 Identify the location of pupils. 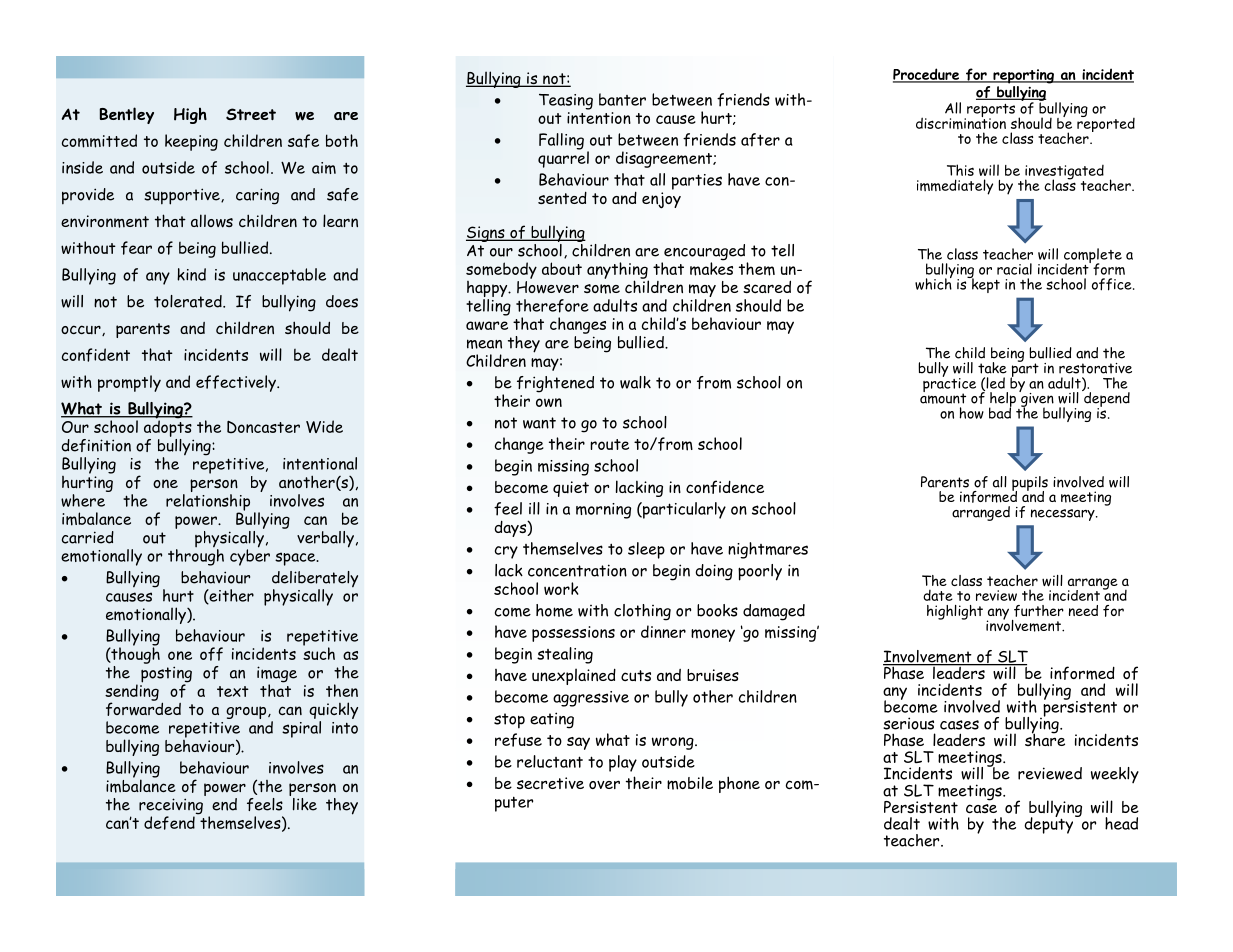
(1030, 484).
